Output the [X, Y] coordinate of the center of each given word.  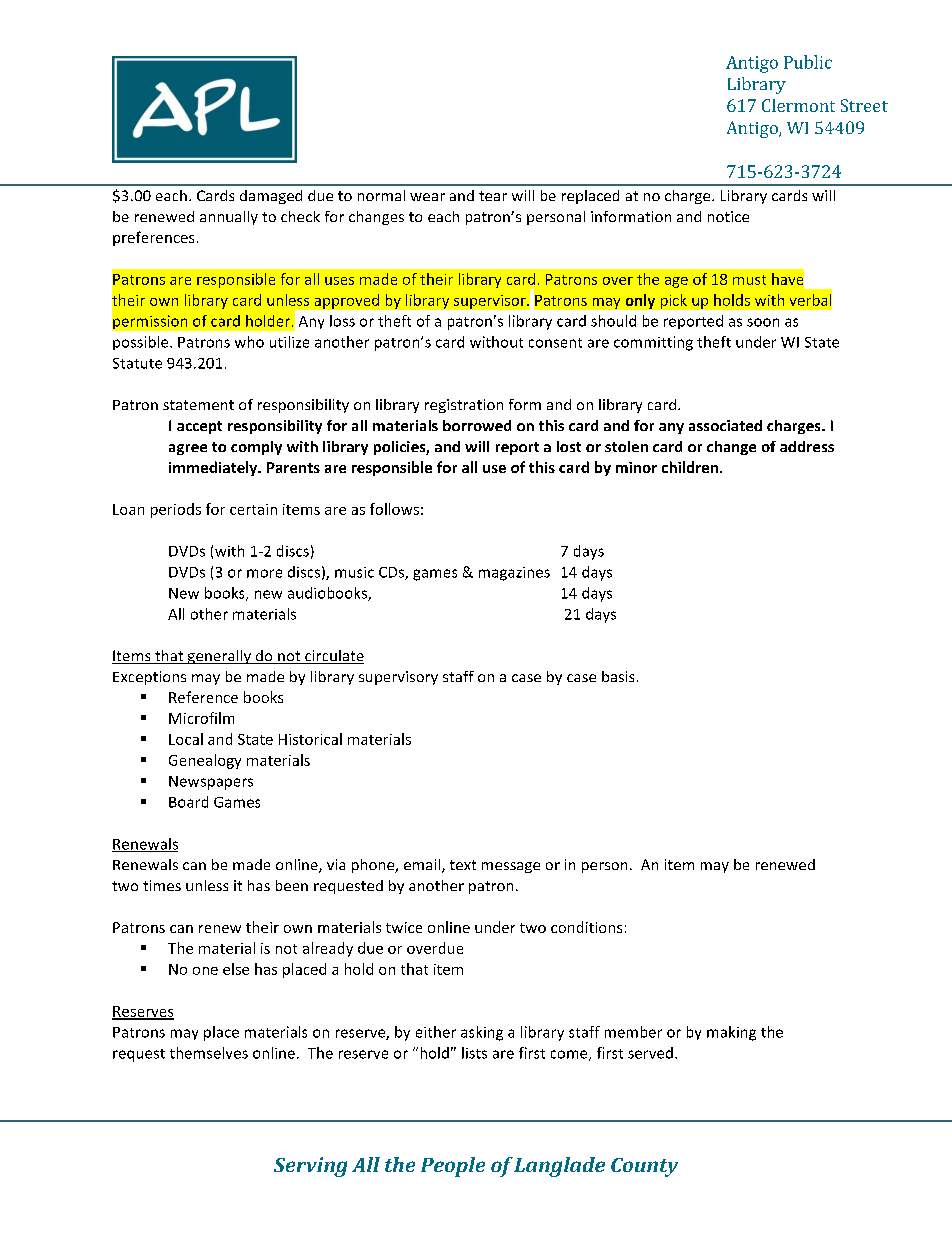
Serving [310, 1167]
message [511, 867]
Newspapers [211, 783]
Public [808, 62]
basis [618, 676]
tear [493, 196]
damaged [271, 197]
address [807, 446]
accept [199, 427]
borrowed [477, 425]
